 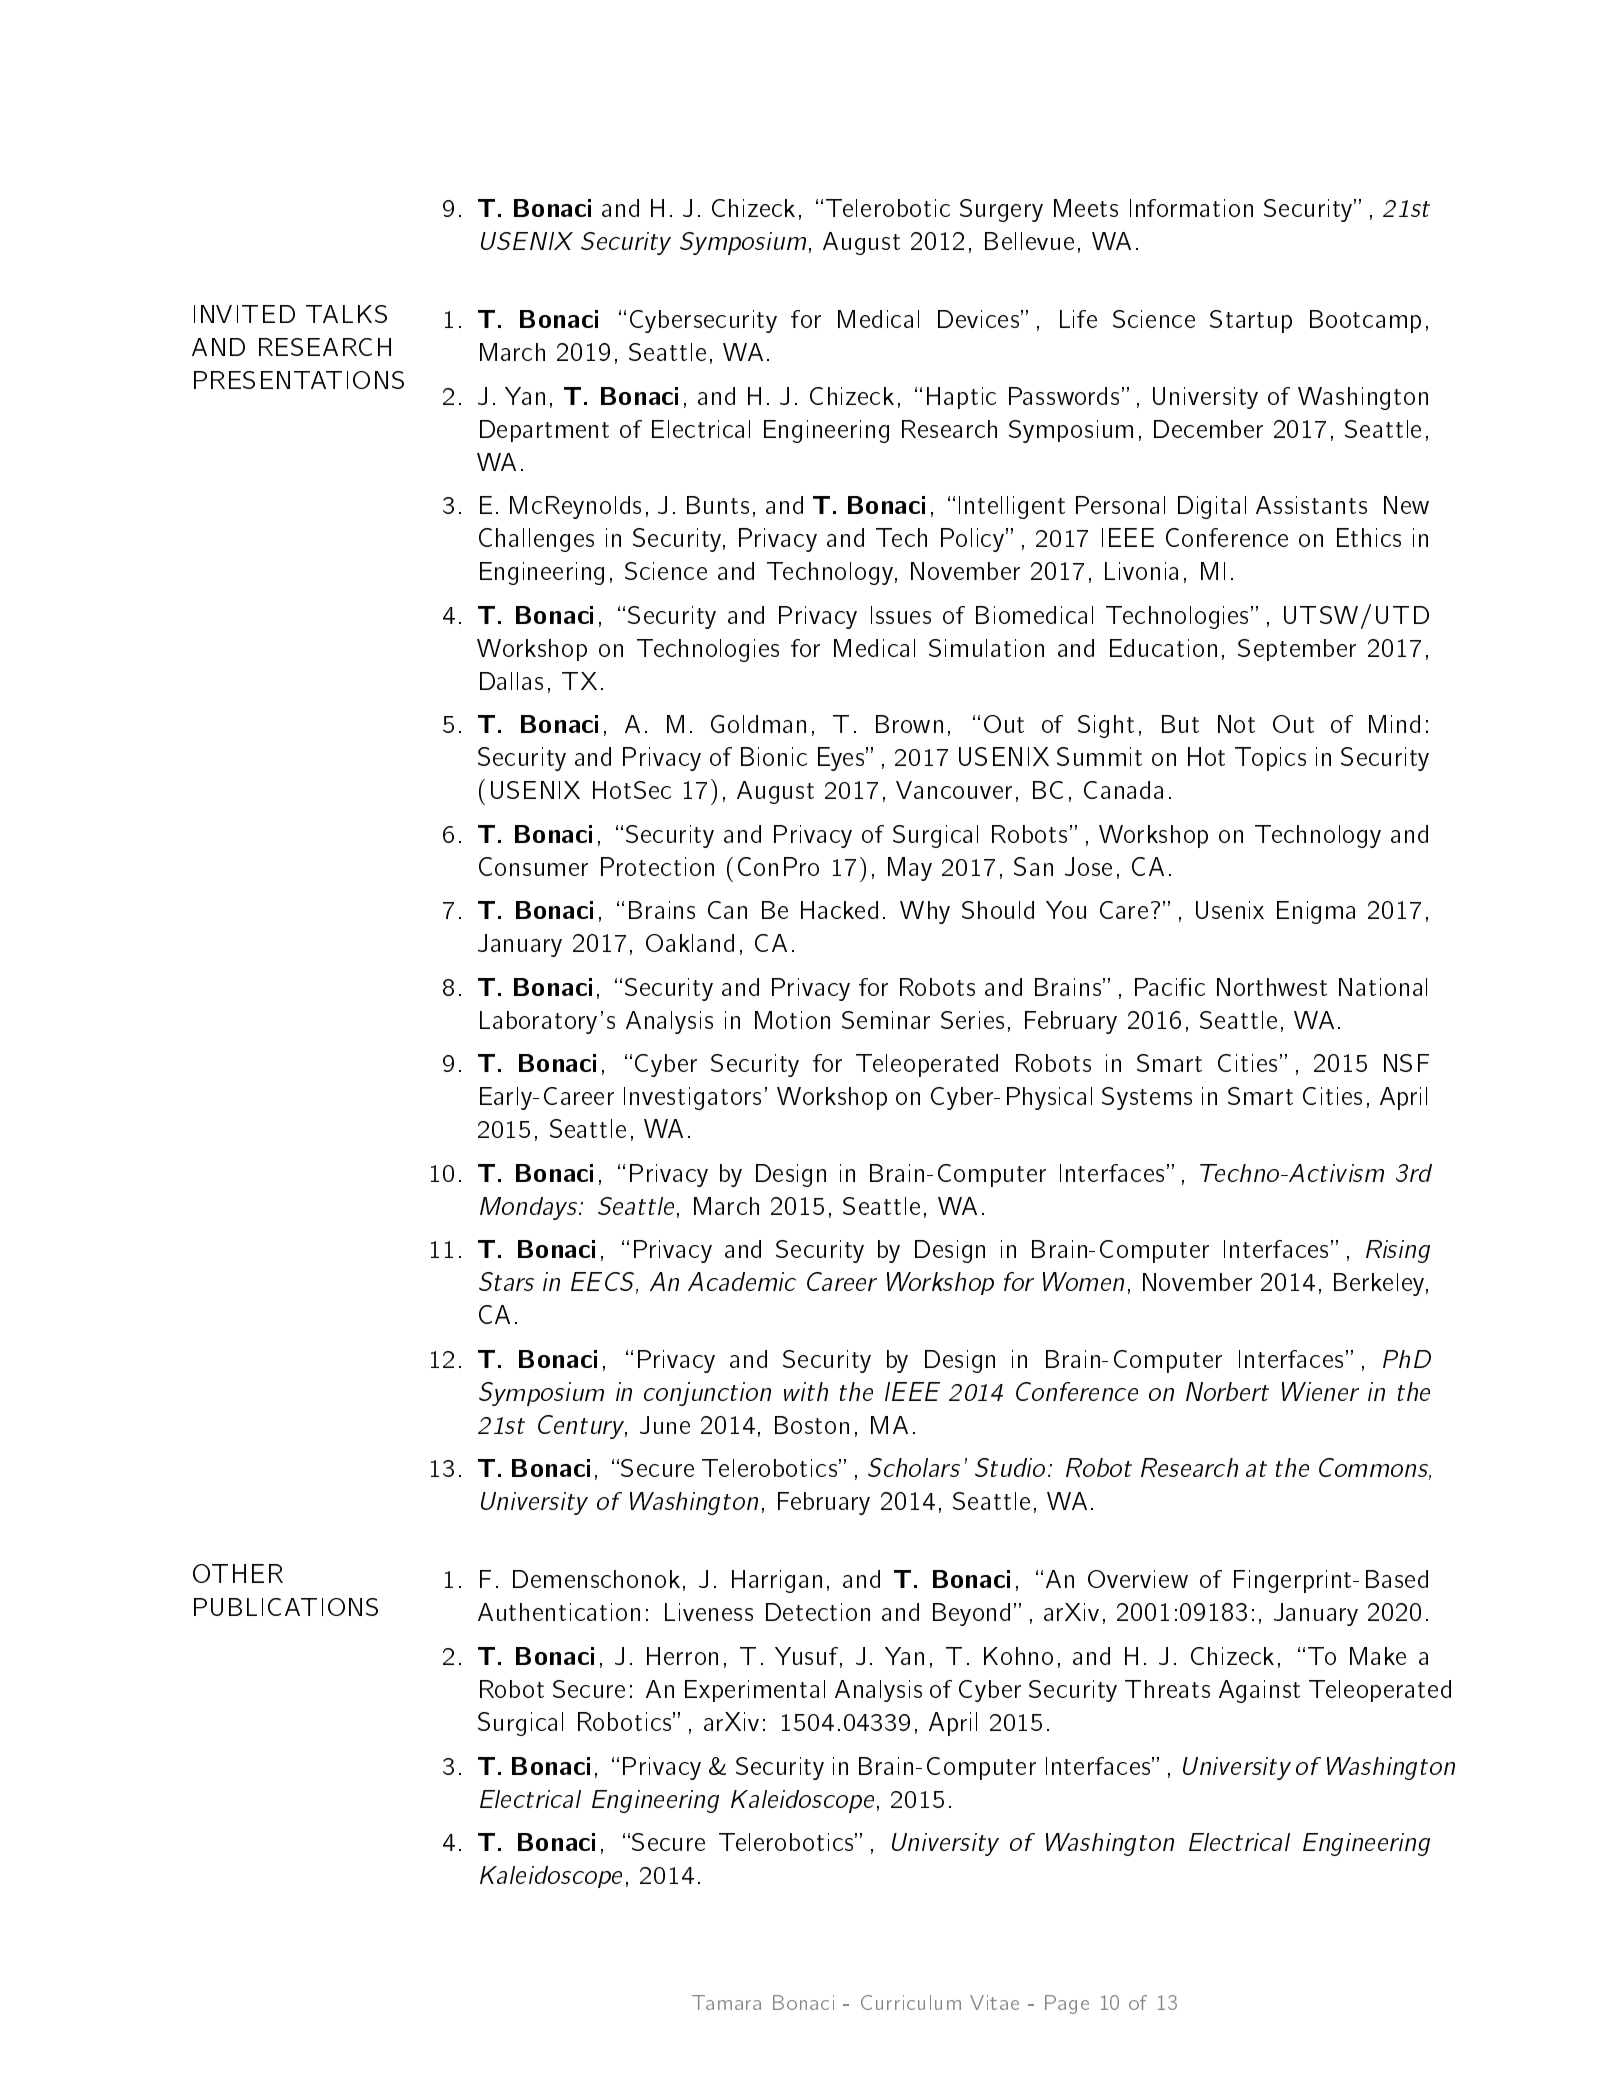 I want to click on Tamara, so click(x=726, y=2002).
